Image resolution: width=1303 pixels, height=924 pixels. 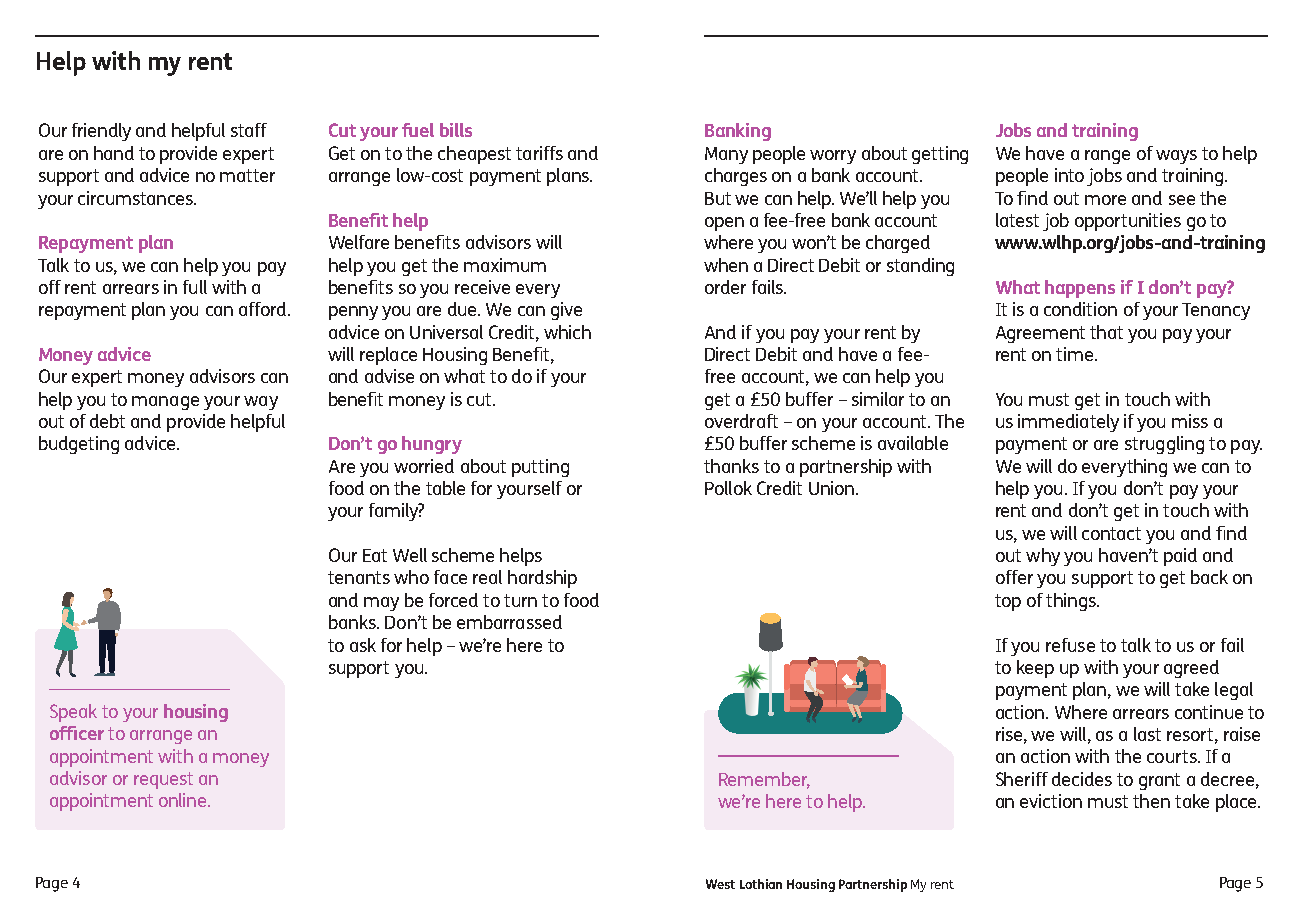 I want to click on online, so click(x=184, y=800).
